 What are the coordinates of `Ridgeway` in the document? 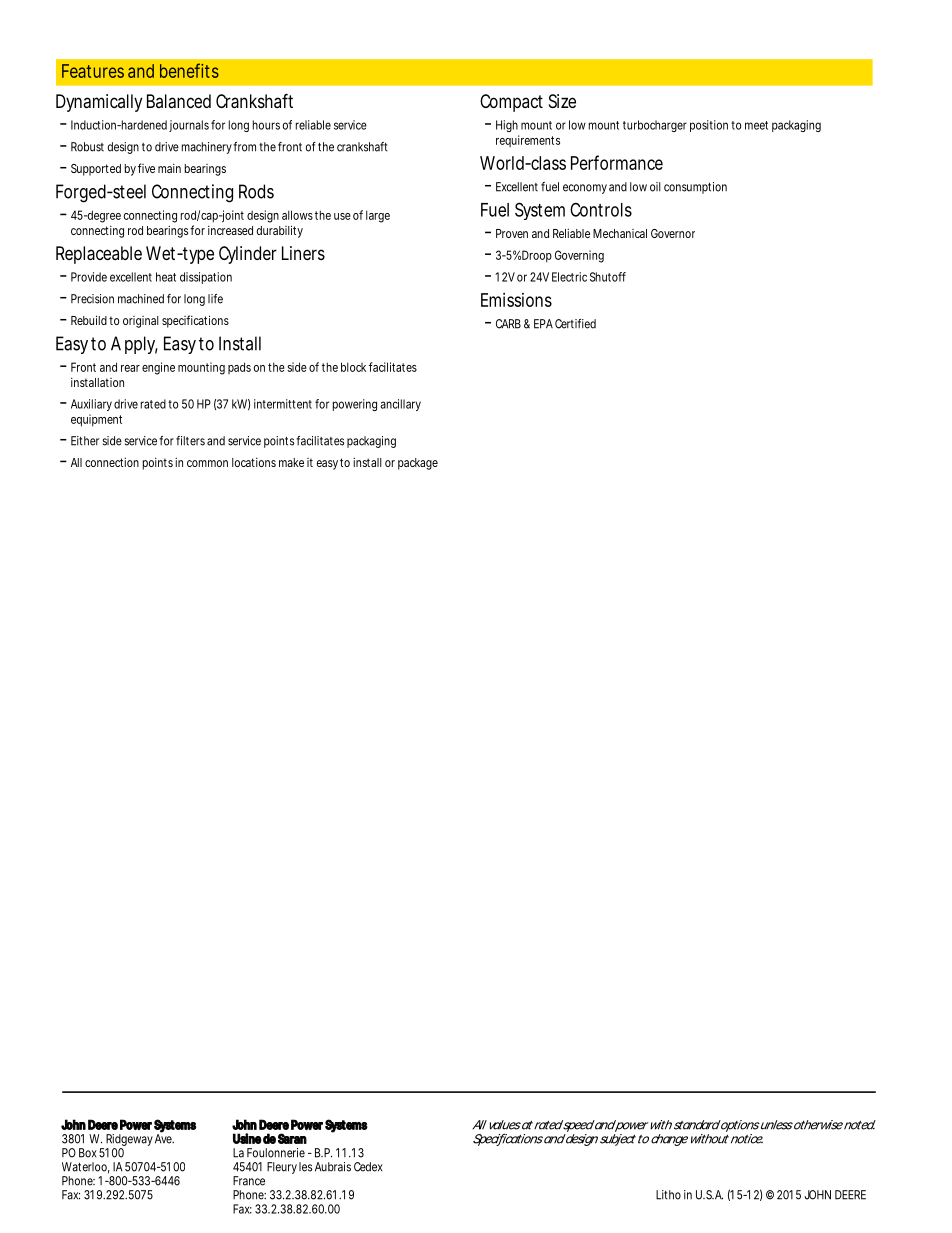 It's located at (129, 1141).
